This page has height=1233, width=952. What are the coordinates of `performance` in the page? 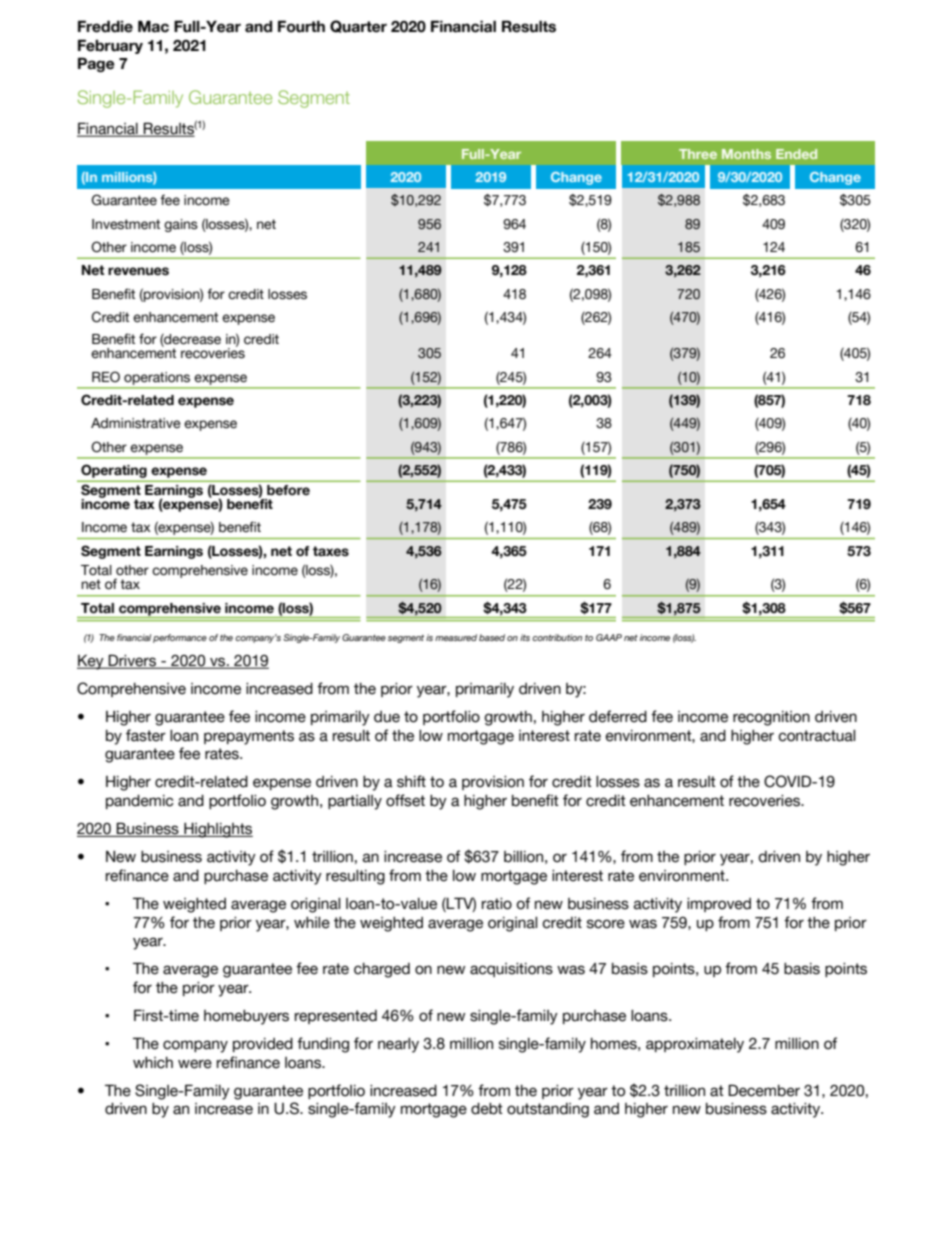 It's located at (180, 638).
